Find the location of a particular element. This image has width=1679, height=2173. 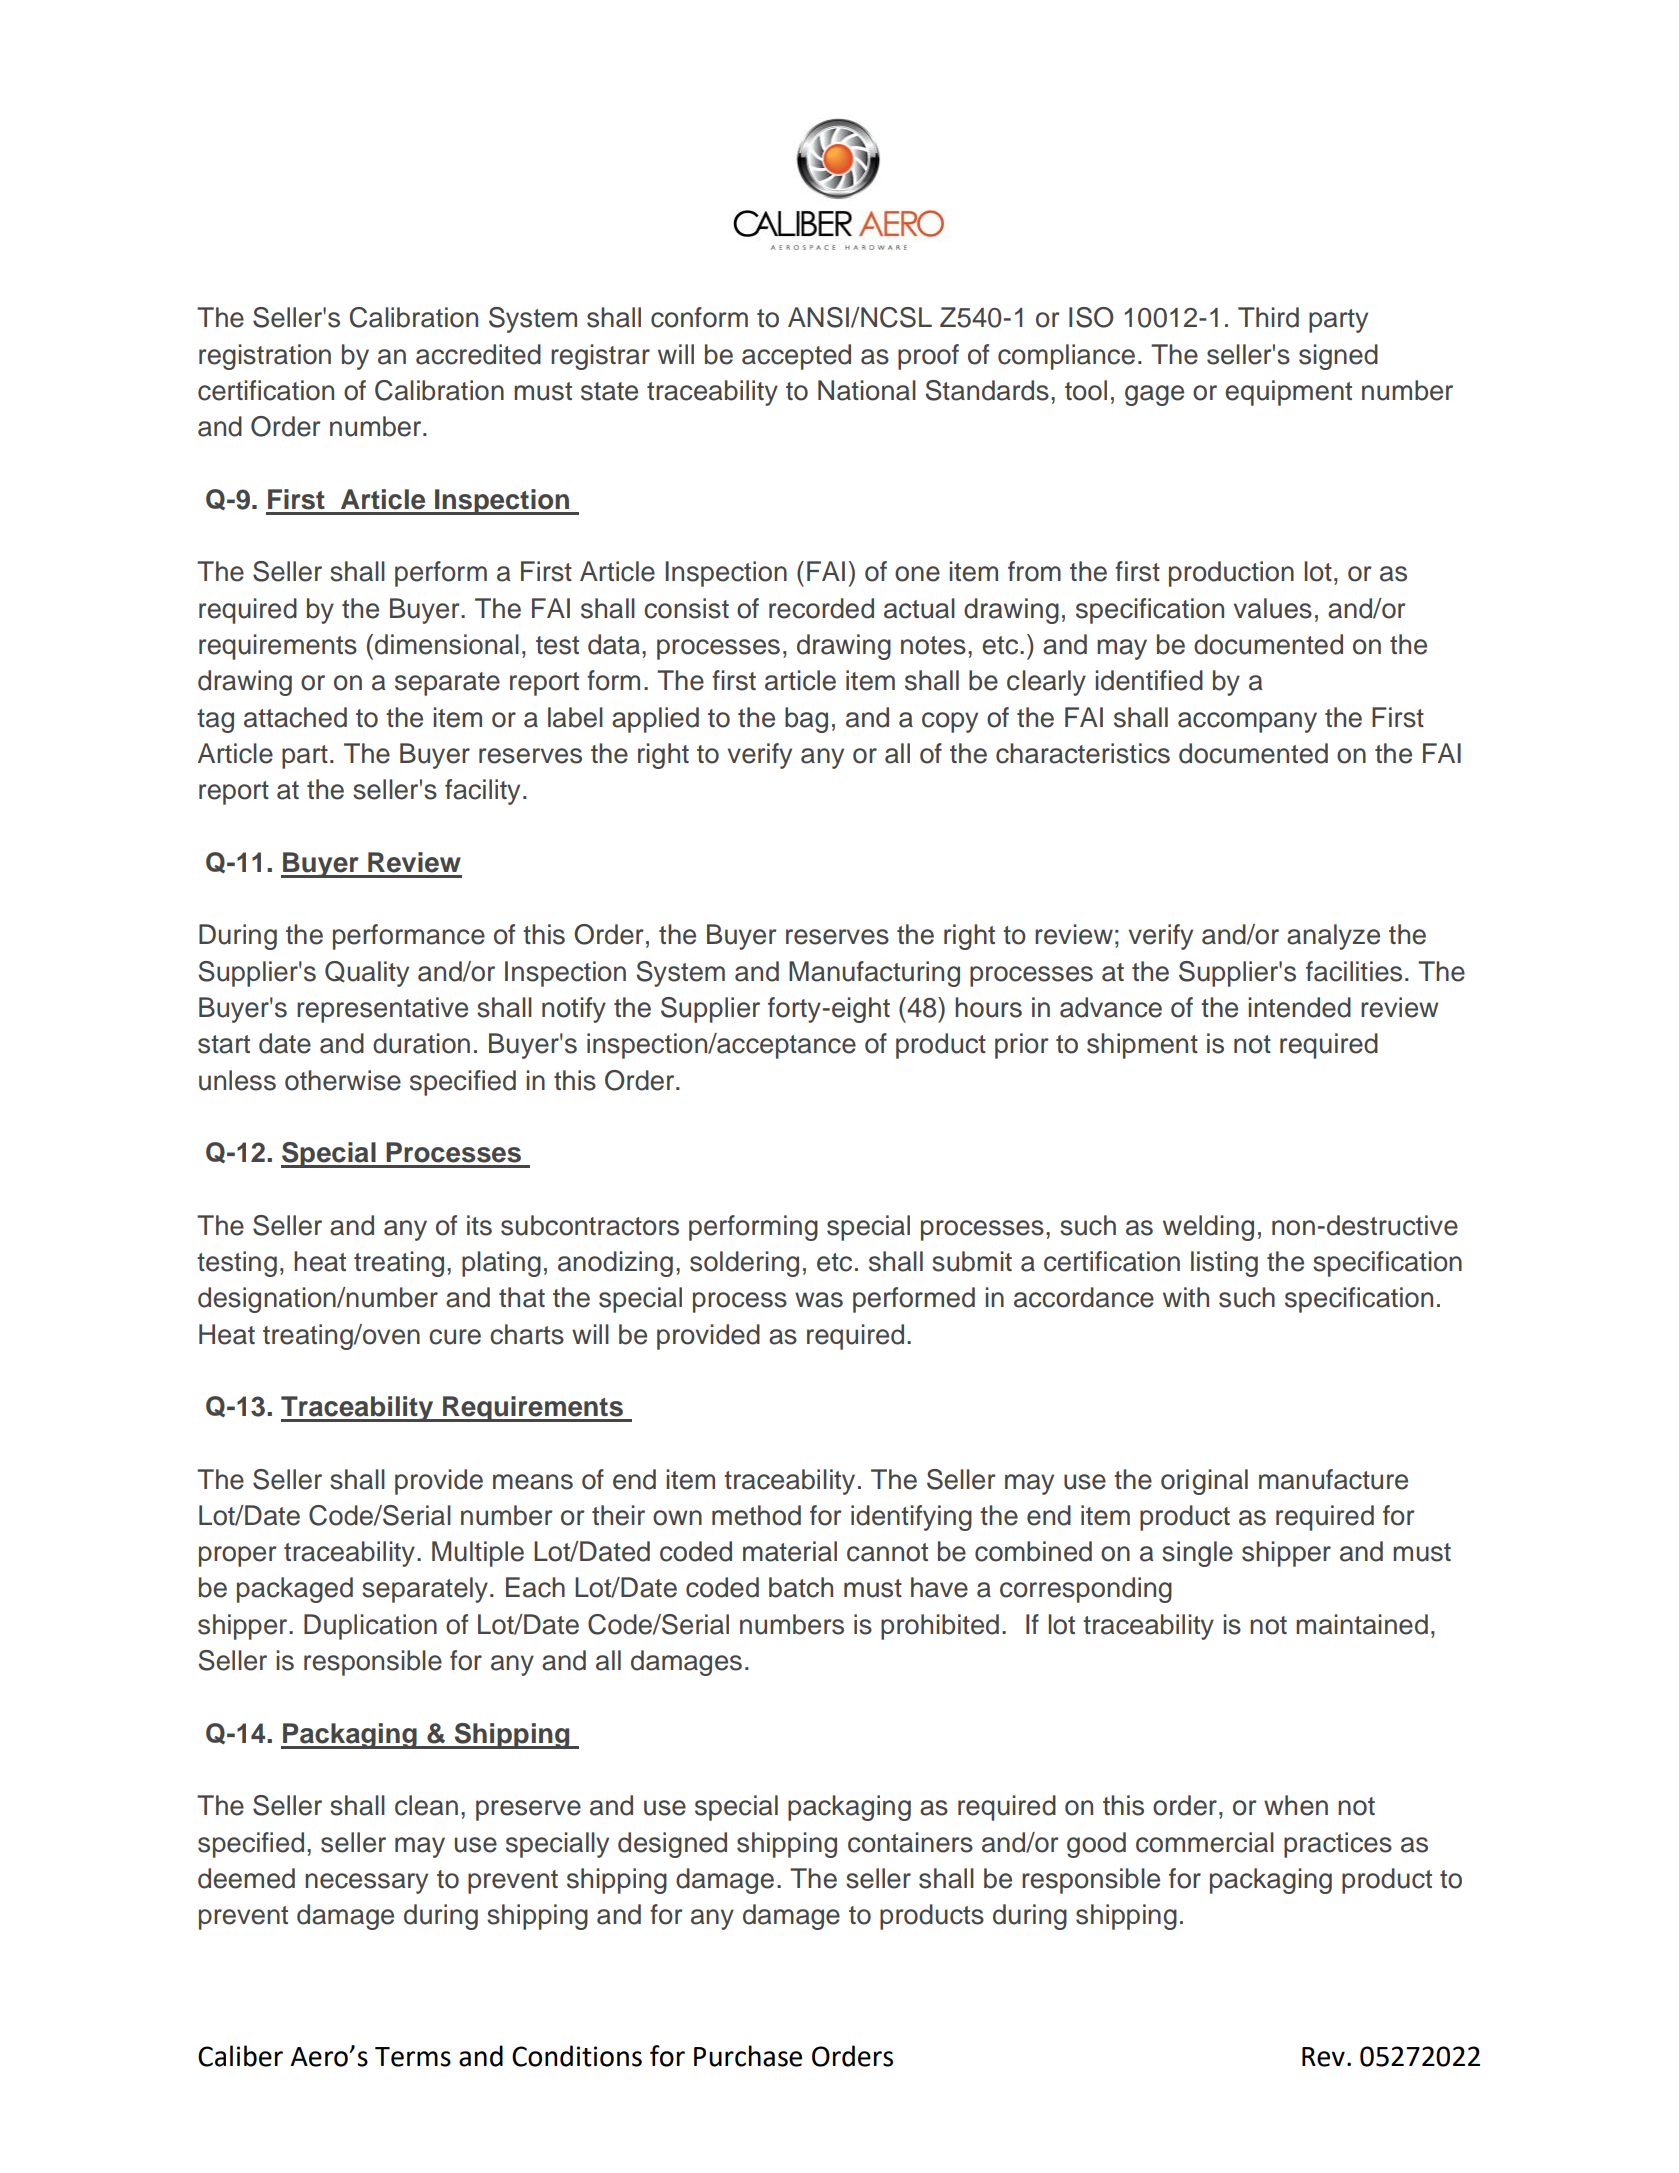

commercial is located at coordinates (1205, 1842).
